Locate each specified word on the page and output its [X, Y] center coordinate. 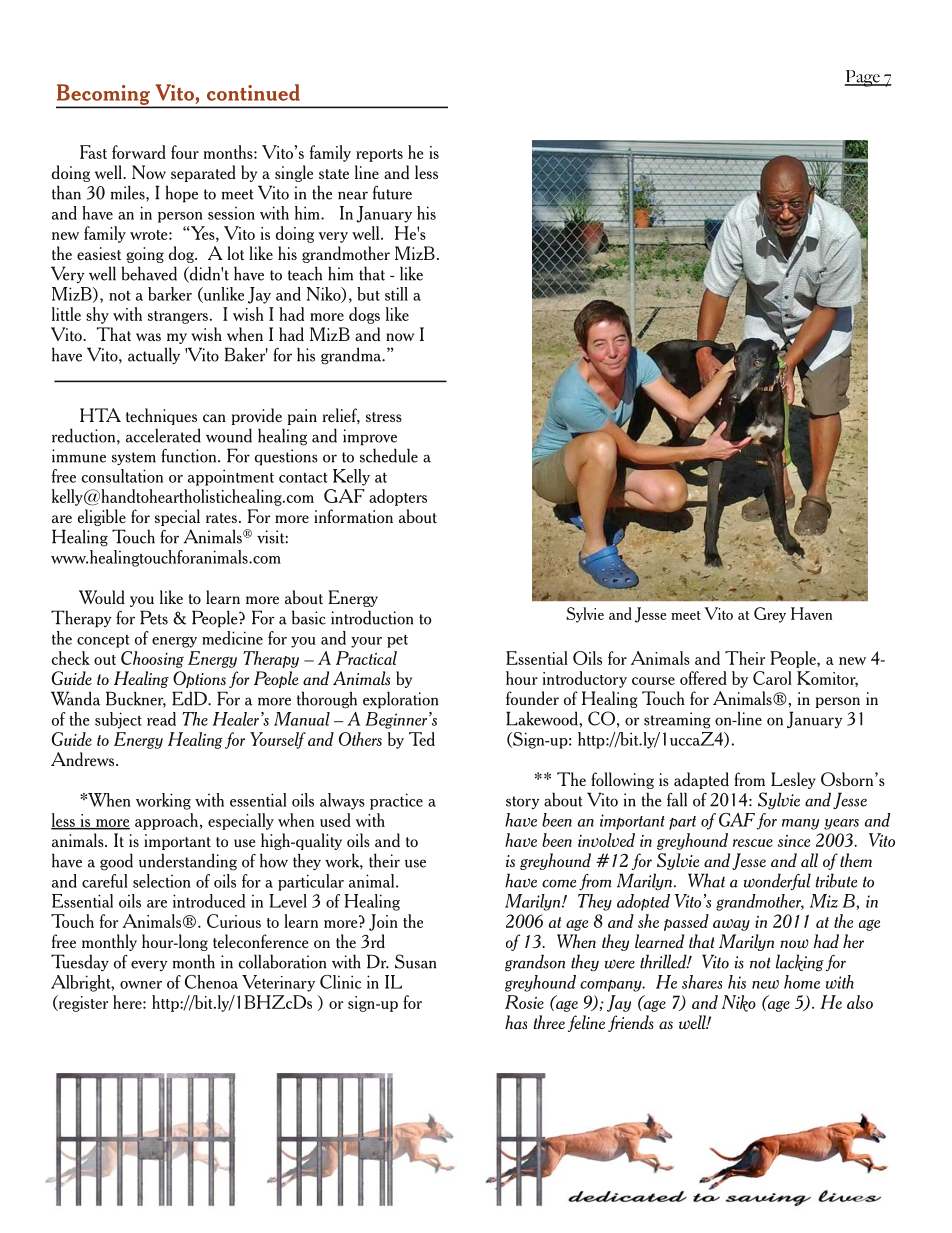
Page [863, 78]
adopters [398, 497]
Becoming [104, 95]
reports [379, 155]
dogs [364, 315]
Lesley [793, 780]
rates [221, 518]
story [523, 802]
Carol [772, 678]
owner [141, 985]
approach [168, 821]
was [148, 337]
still [396, 294]
